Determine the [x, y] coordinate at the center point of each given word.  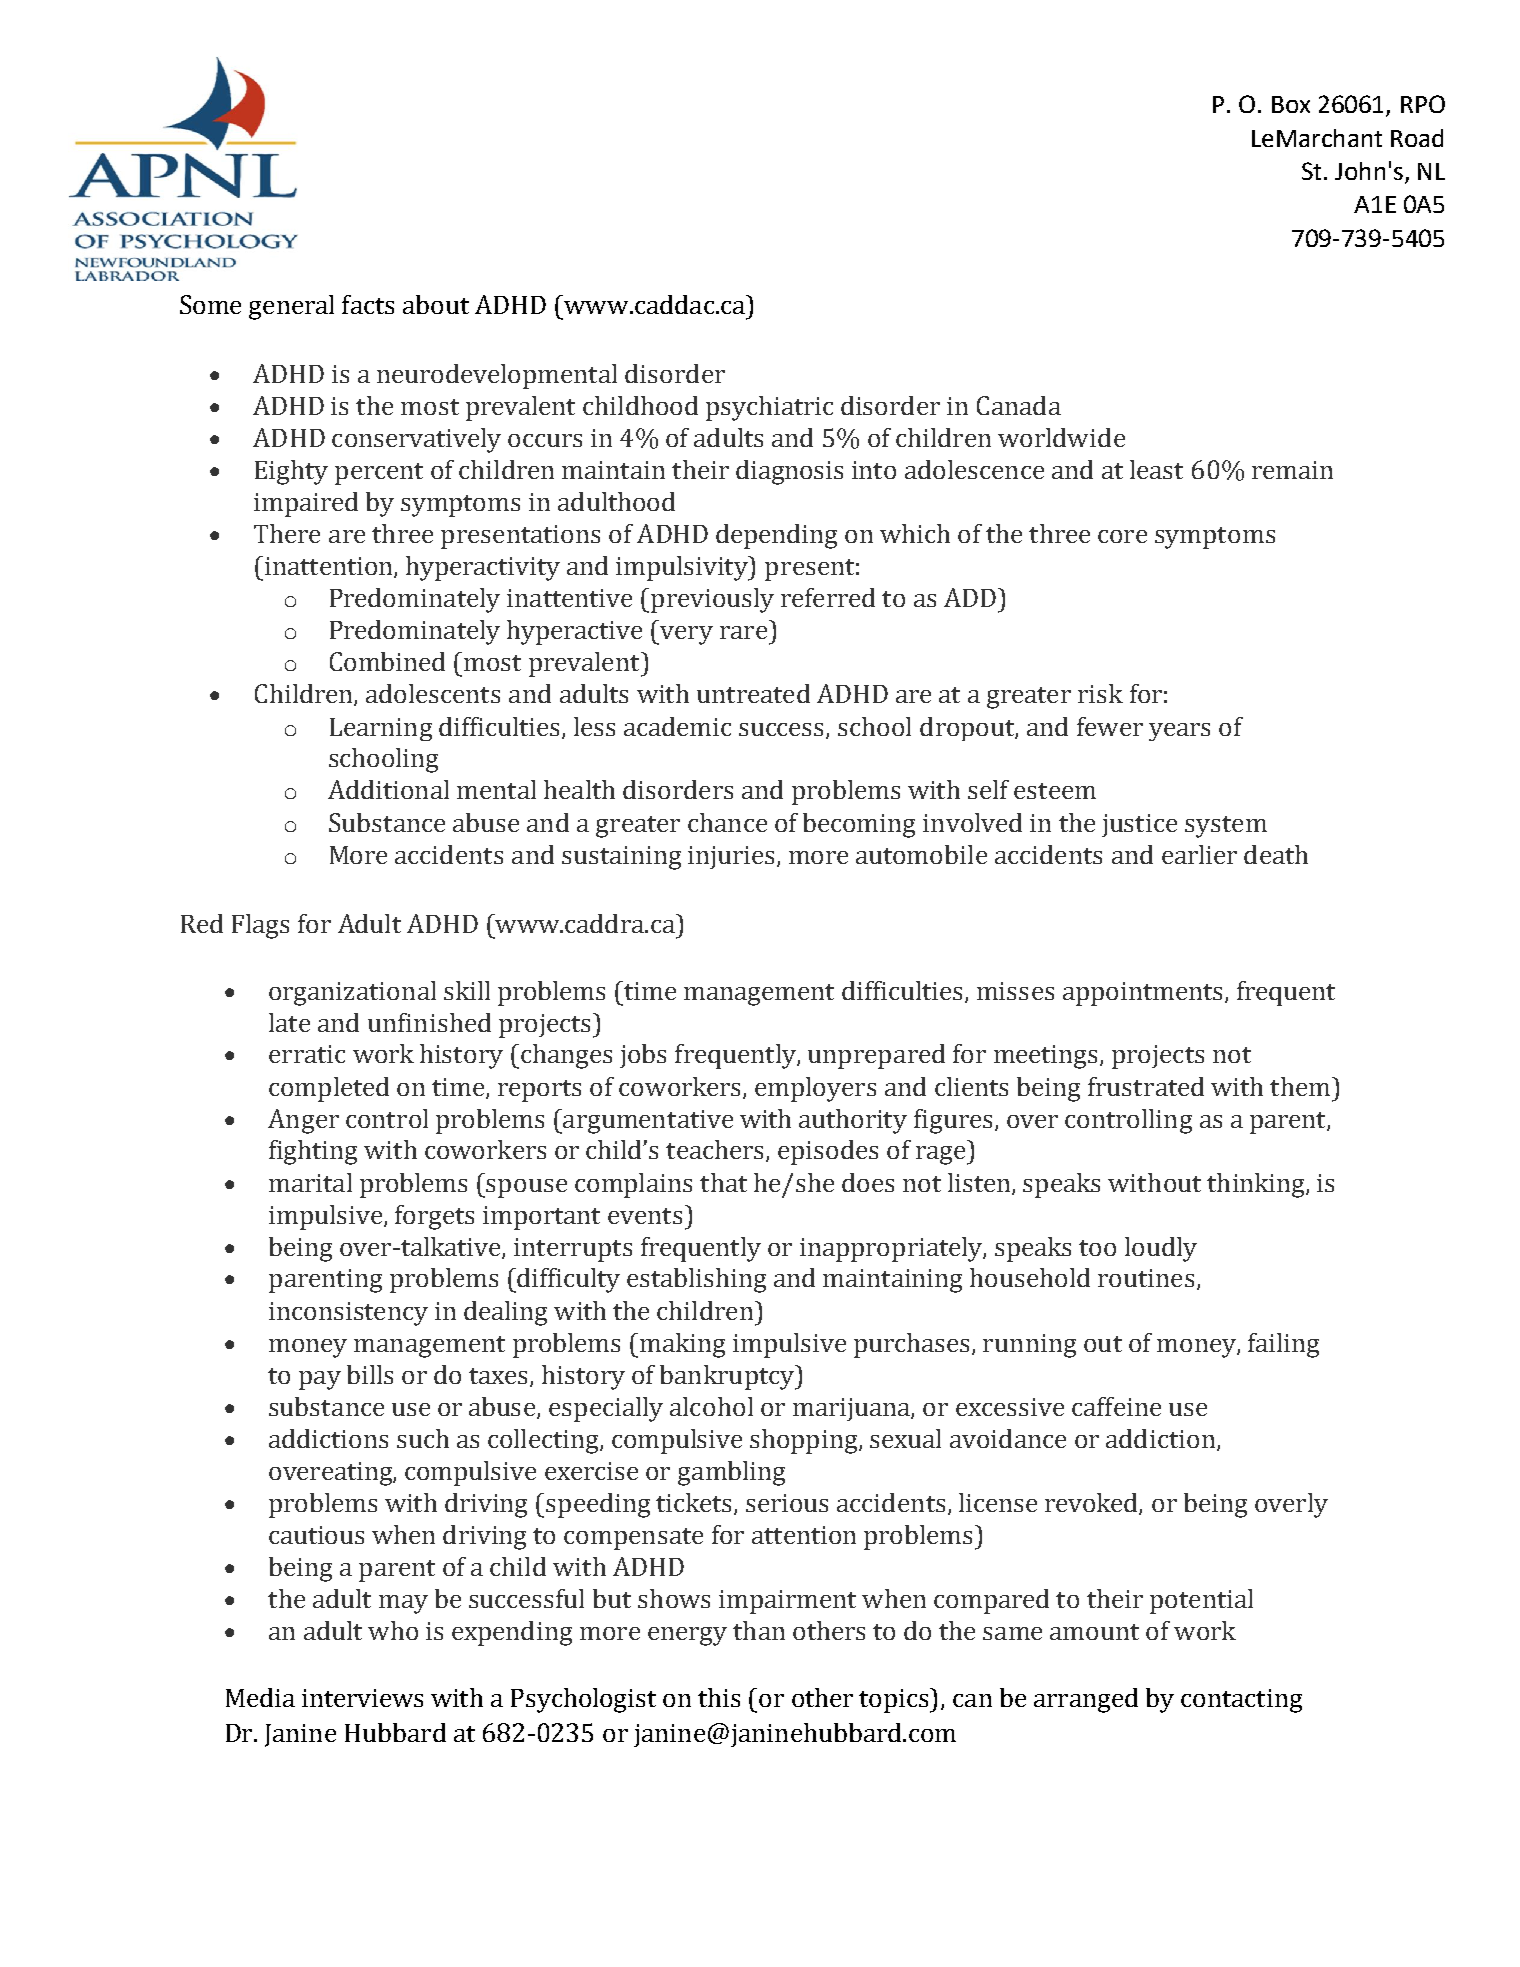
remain [1292, 470]
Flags [260, 926]
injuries [733, 857]
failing [1283, 1345]
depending [776, 536]
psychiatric [769, 408]
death [1276, 854]
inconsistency [348, 1314]
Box [1291, 104]
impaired [306, 504]
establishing [696, 1280]
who [393, 1630]
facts [368, 304]
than [759, 1630]
